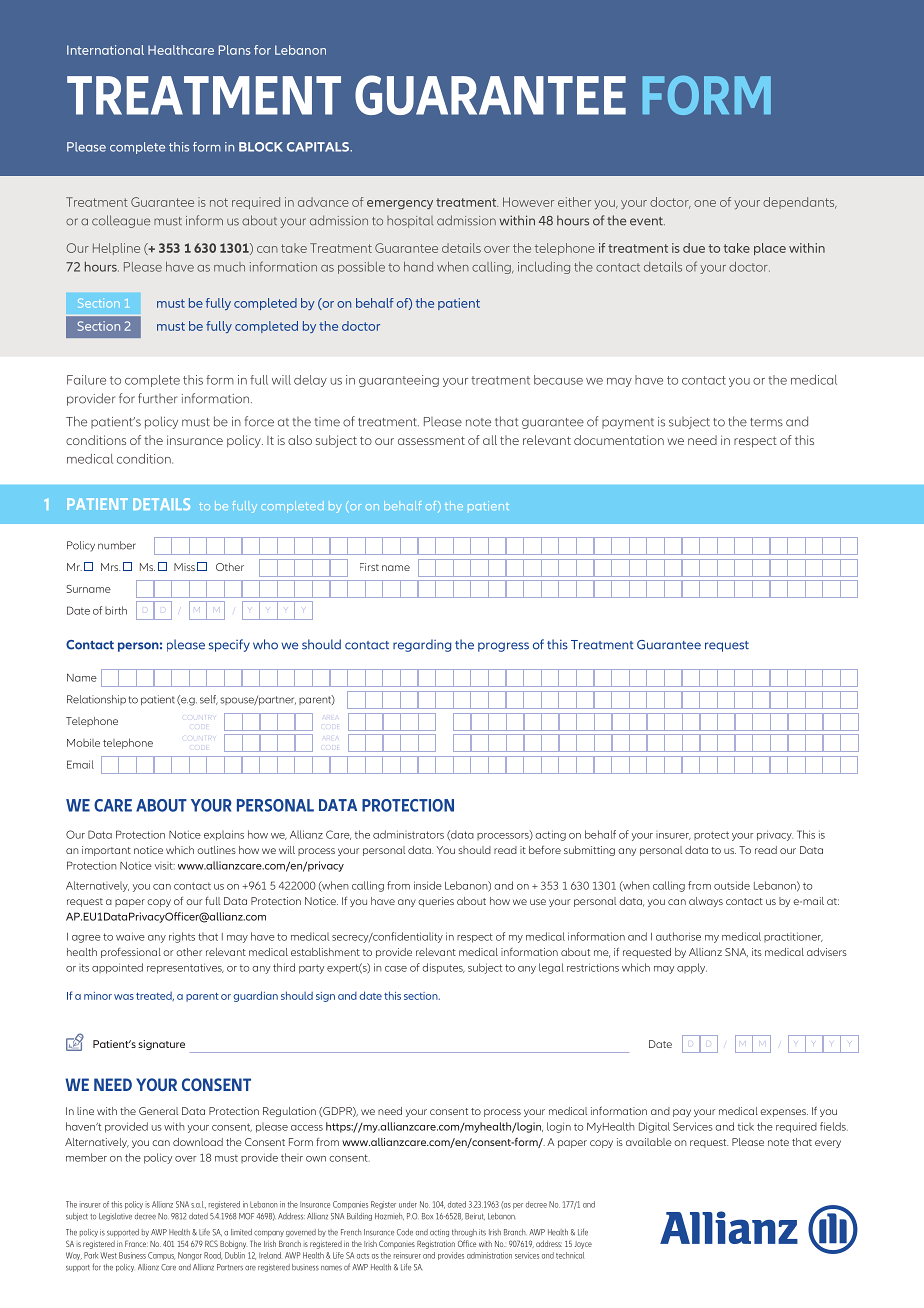  What do you see at coordinates (229, 645) in the document?
I see `specify` at bounding box center [229, 645].
